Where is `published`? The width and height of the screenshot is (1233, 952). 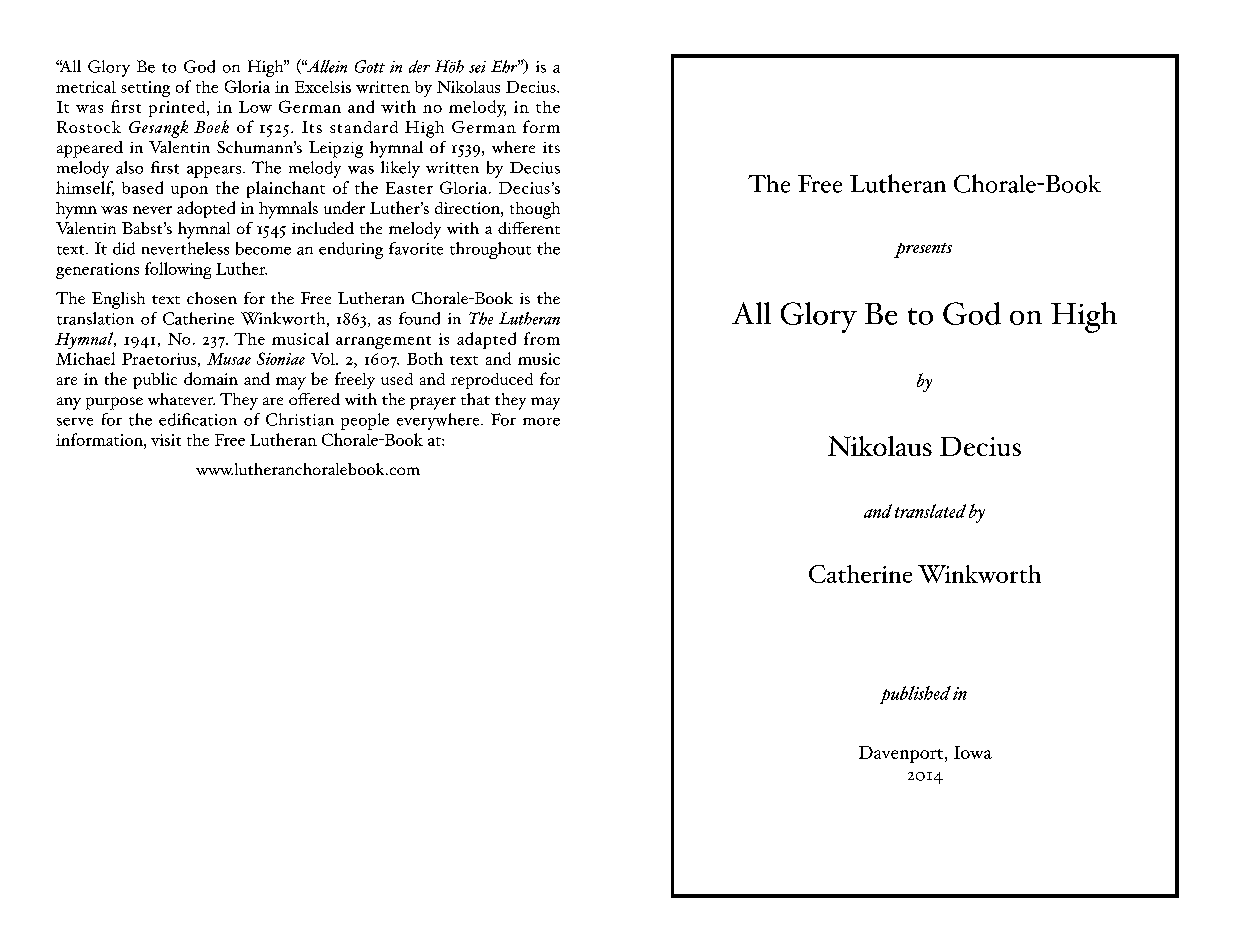
published is located at coordinates (915, 695).
